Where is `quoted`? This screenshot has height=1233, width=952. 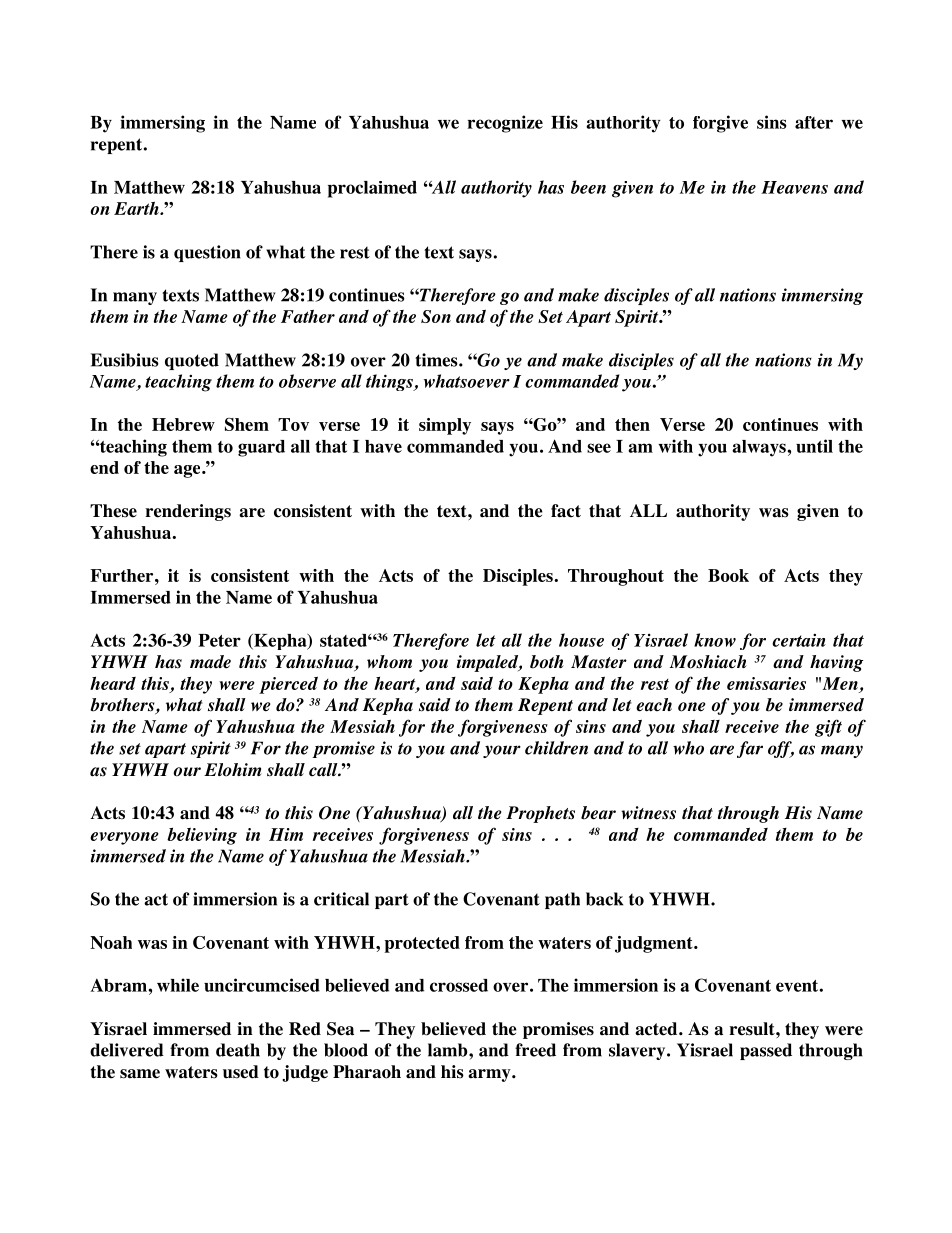
quoted is located at coordinates (192, 361).
